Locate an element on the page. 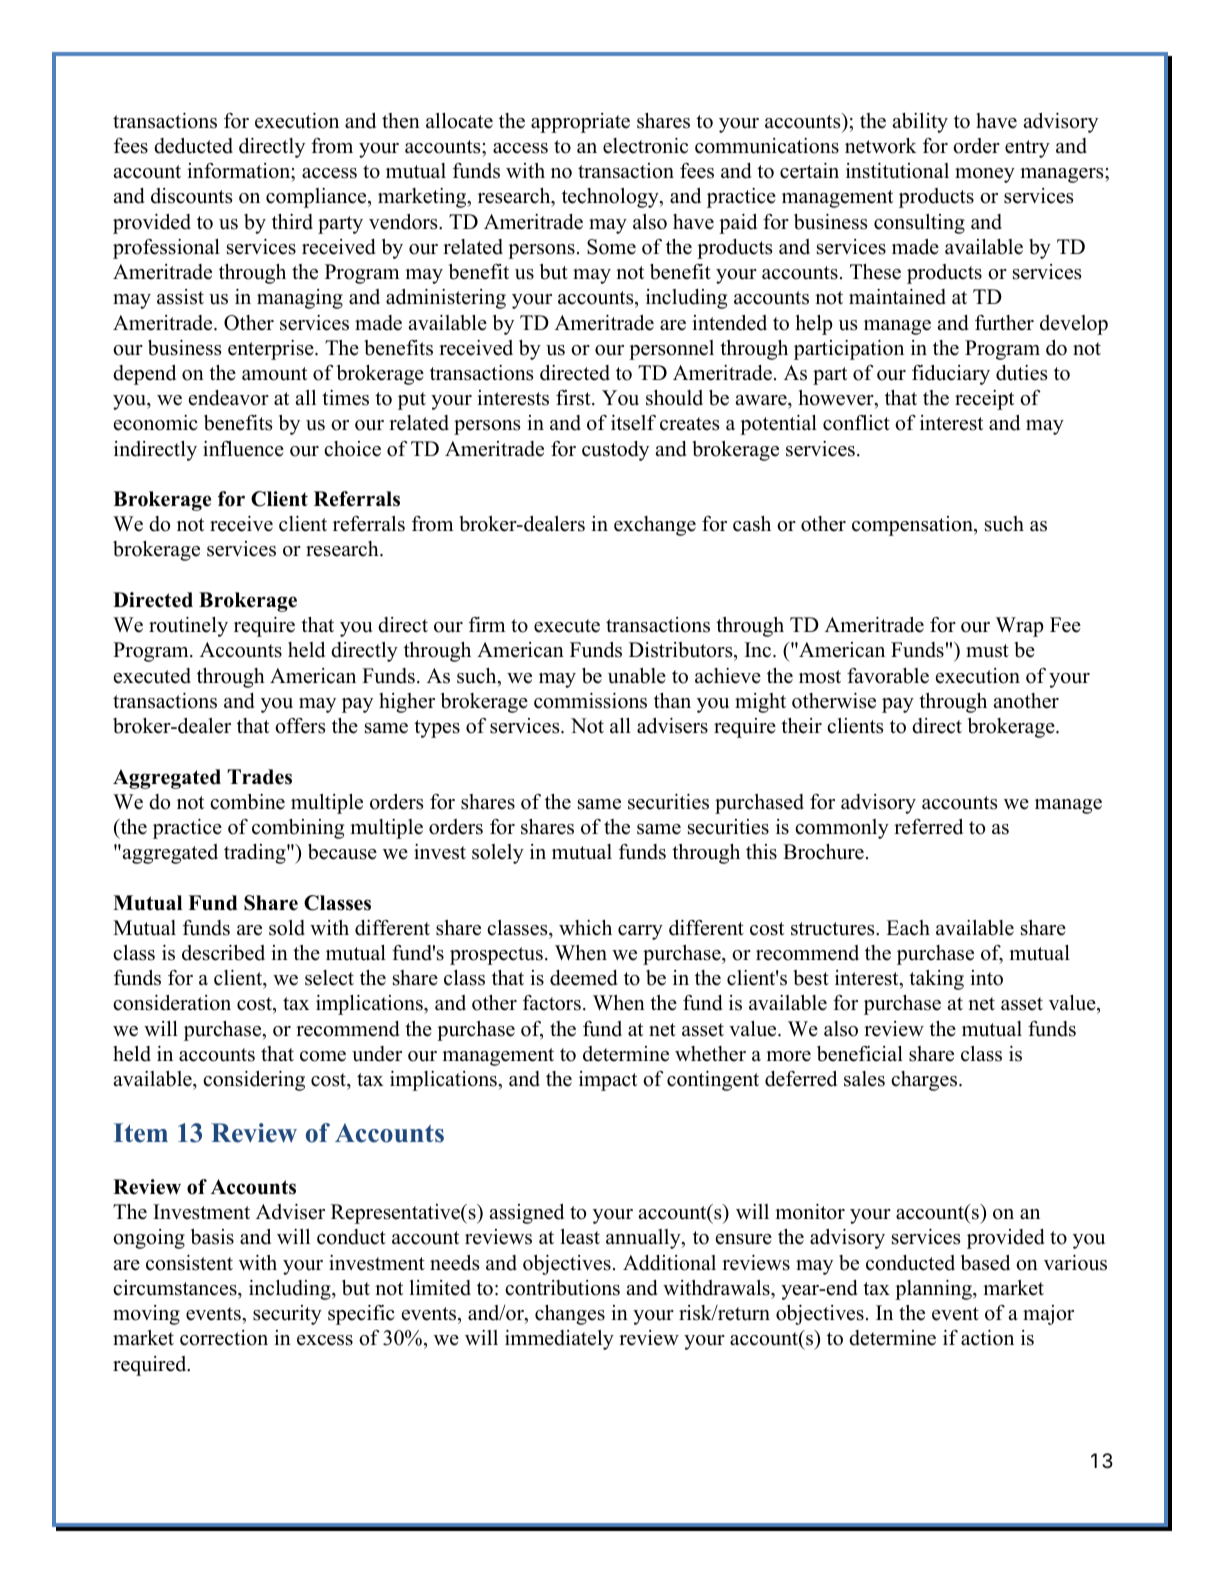 The image size is (1220, 1579). security is located at coordinates (287, 1315).
